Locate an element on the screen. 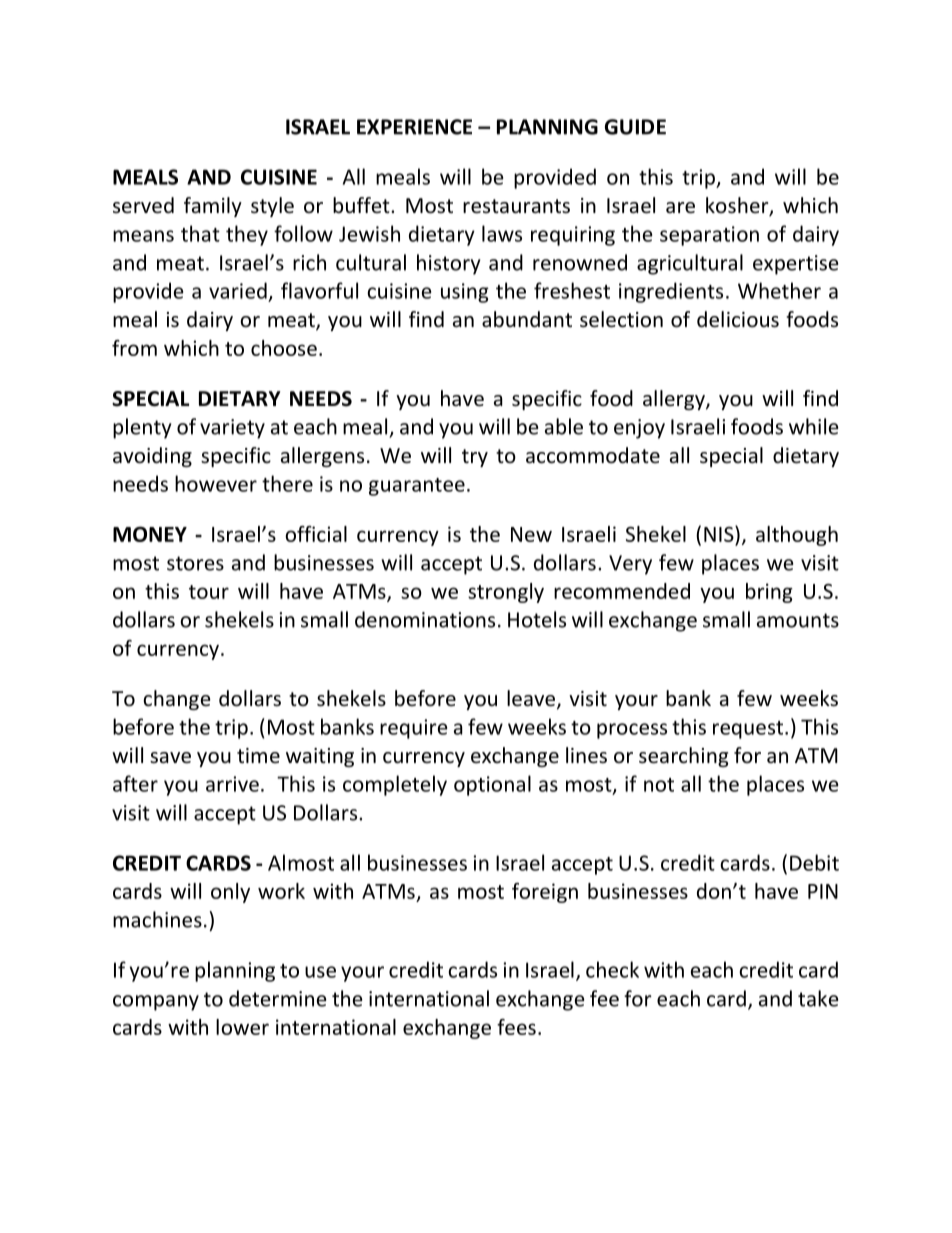 Image resolution: width=952 pixels, height=1233 pixels. lower is located at coordinates (242, 1027).
